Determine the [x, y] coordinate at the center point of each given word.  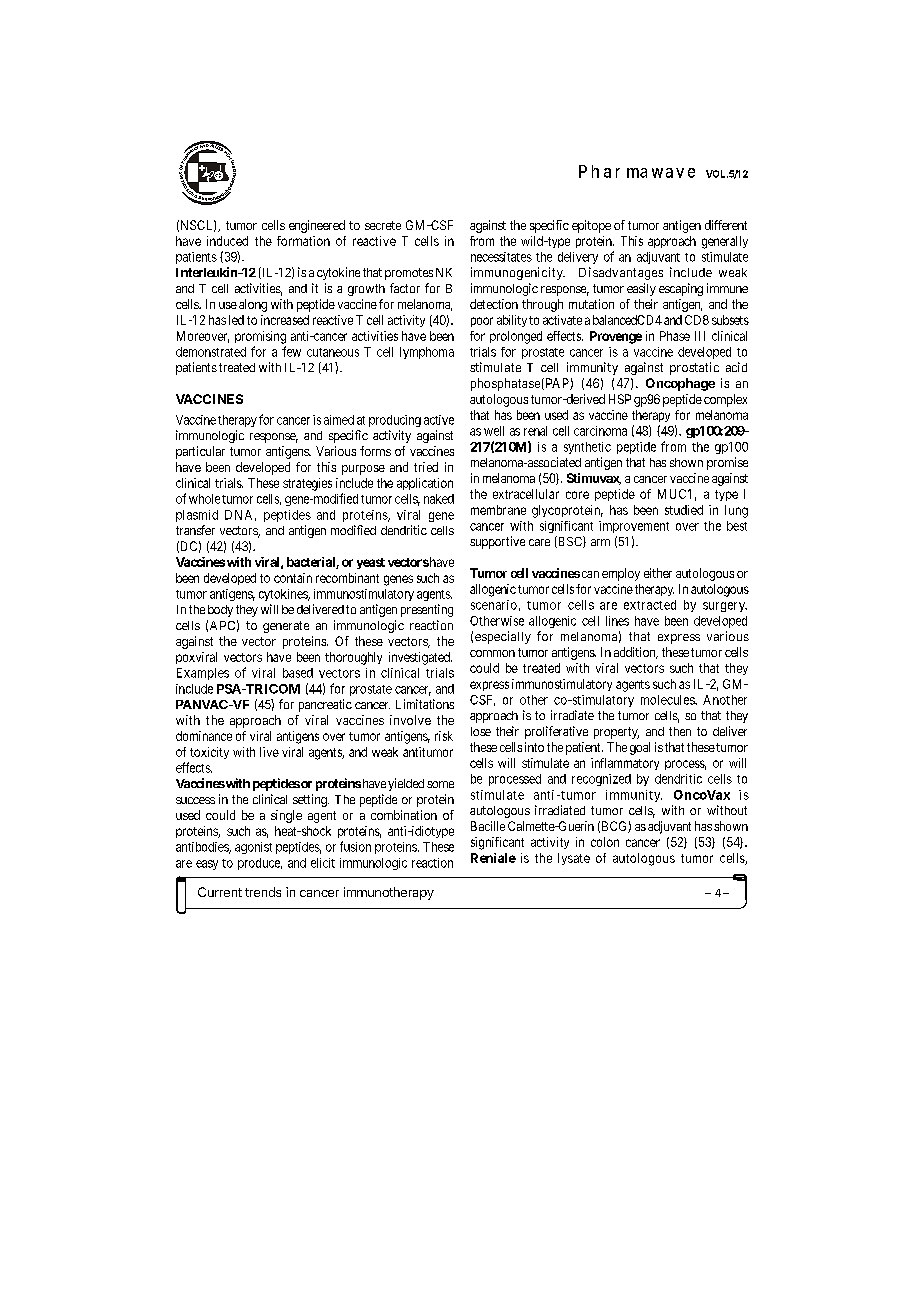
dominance [204, 736]
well [494, 431]
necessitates [501, 257]
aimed [339, 420]
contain [293, 578]
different [726, 225]
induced [227, 241]
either [658, 573]
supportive [497, 542]
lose [481, 731]
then [680, 731]
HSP [620, 399]
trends [263, 892]
